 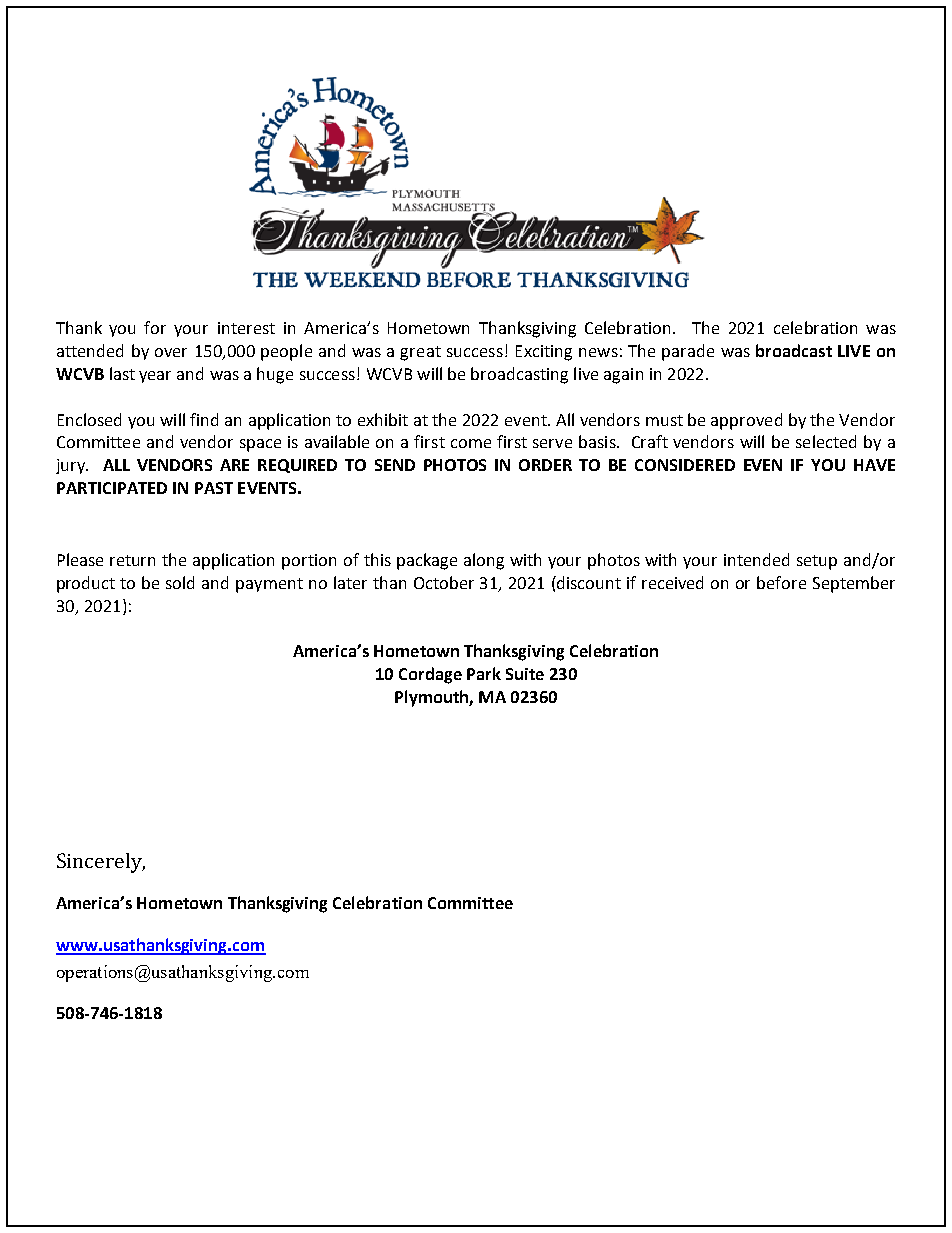 What do you see at coordinates (688, 352) in the screenshot?
I see `parade` at bounding box center [688, 352].
